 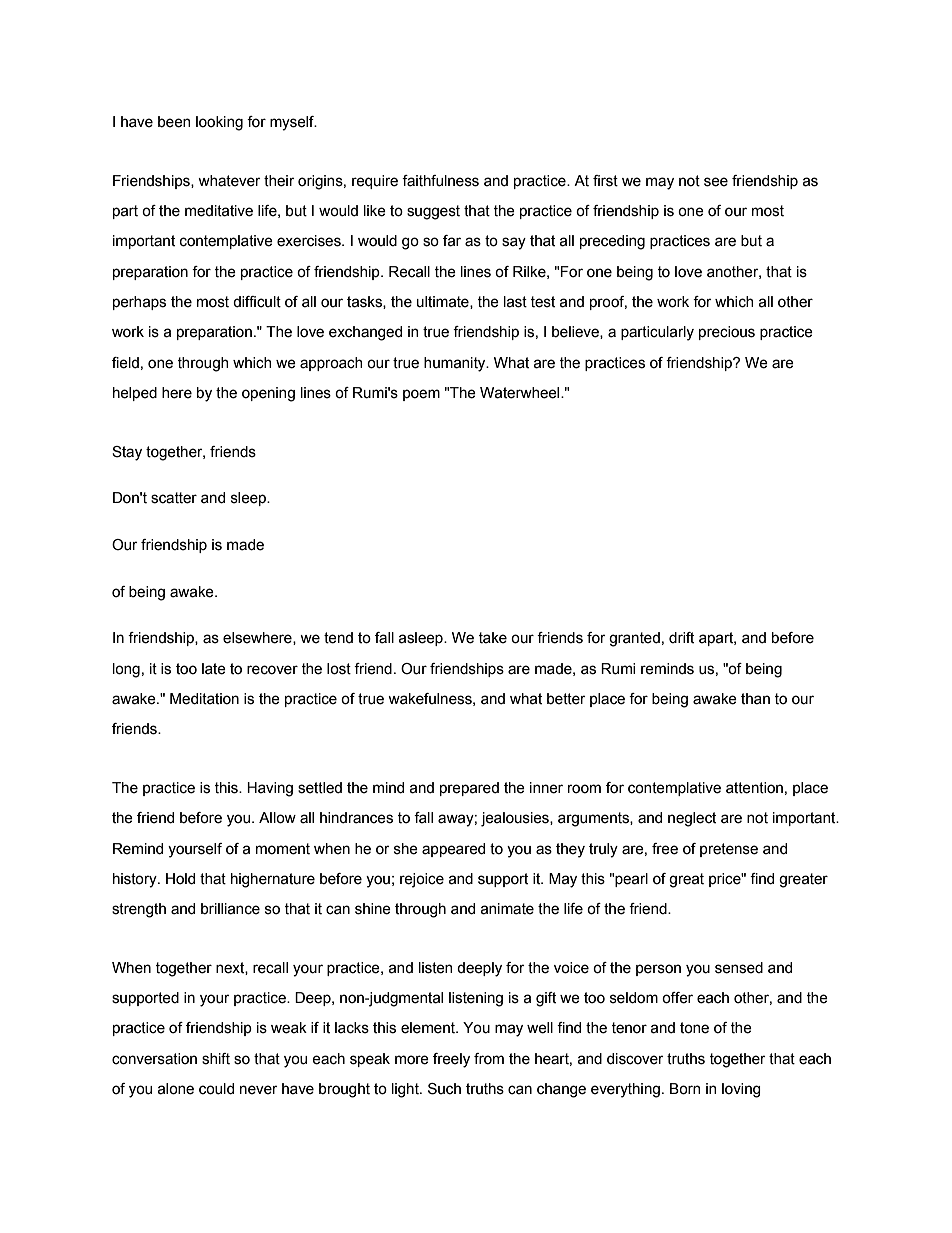 What do you see at coordinates (492, 638) in the screenshot?
I see `take` at bounding box center [492, 638].
